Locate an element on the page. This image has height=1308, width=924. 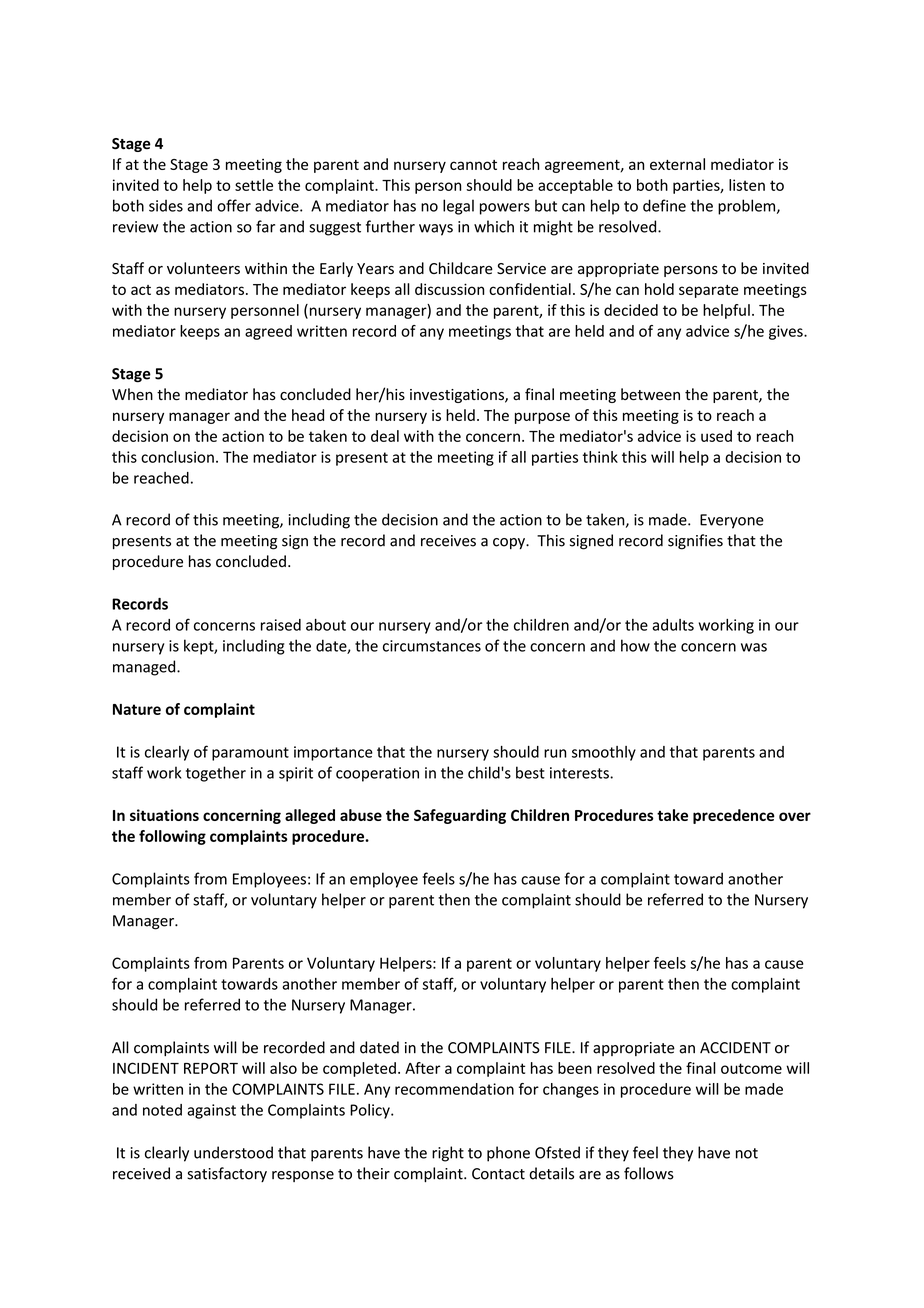
Everyone is located at coordinates (732, 521).
